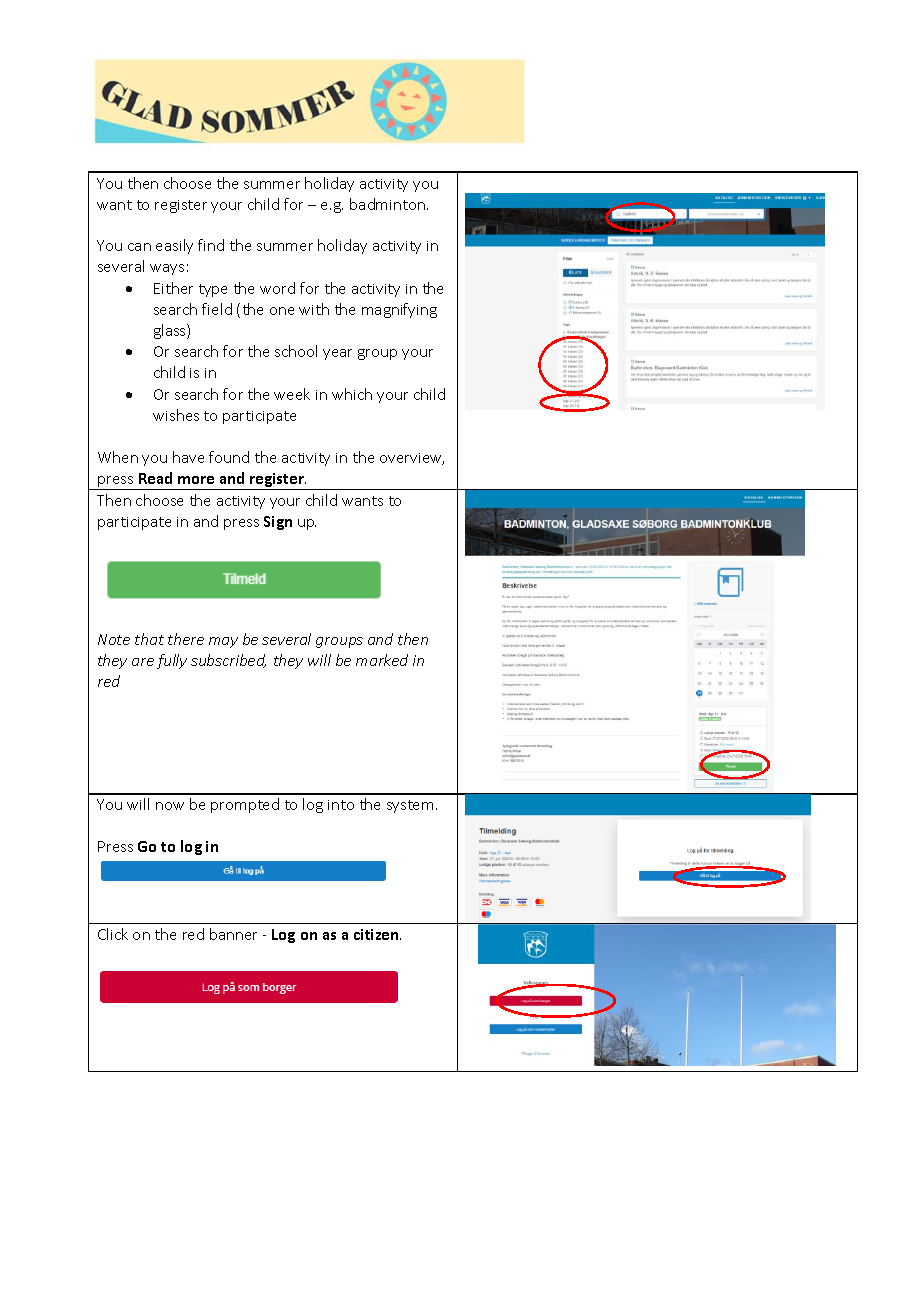  What do you see at coordinates (155, 478) in the page?
I see `Read` at bounding box center [155, 478].
